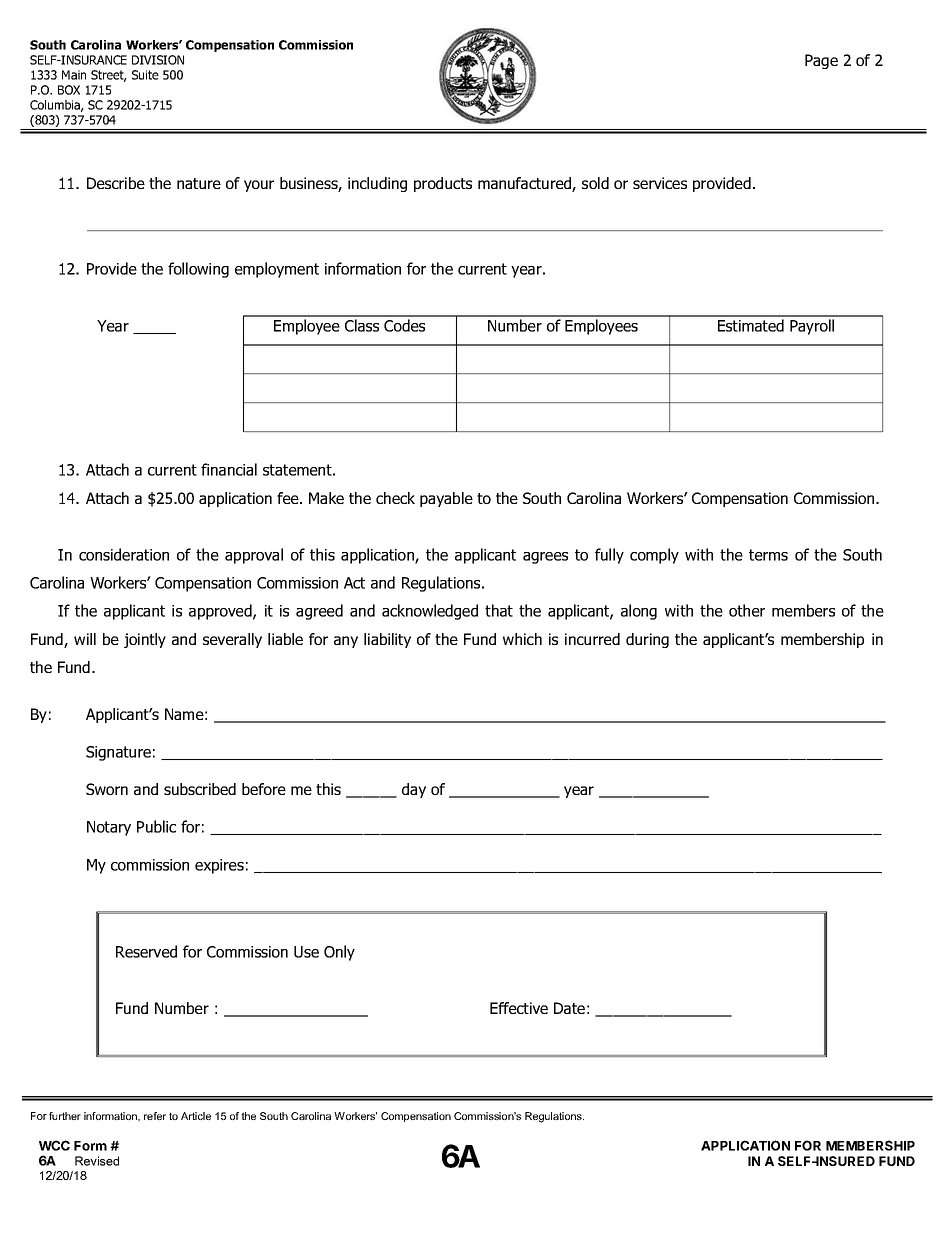  Describe the element at coordinates (339, 953) in the screenshot. I see `Only` at that location.
